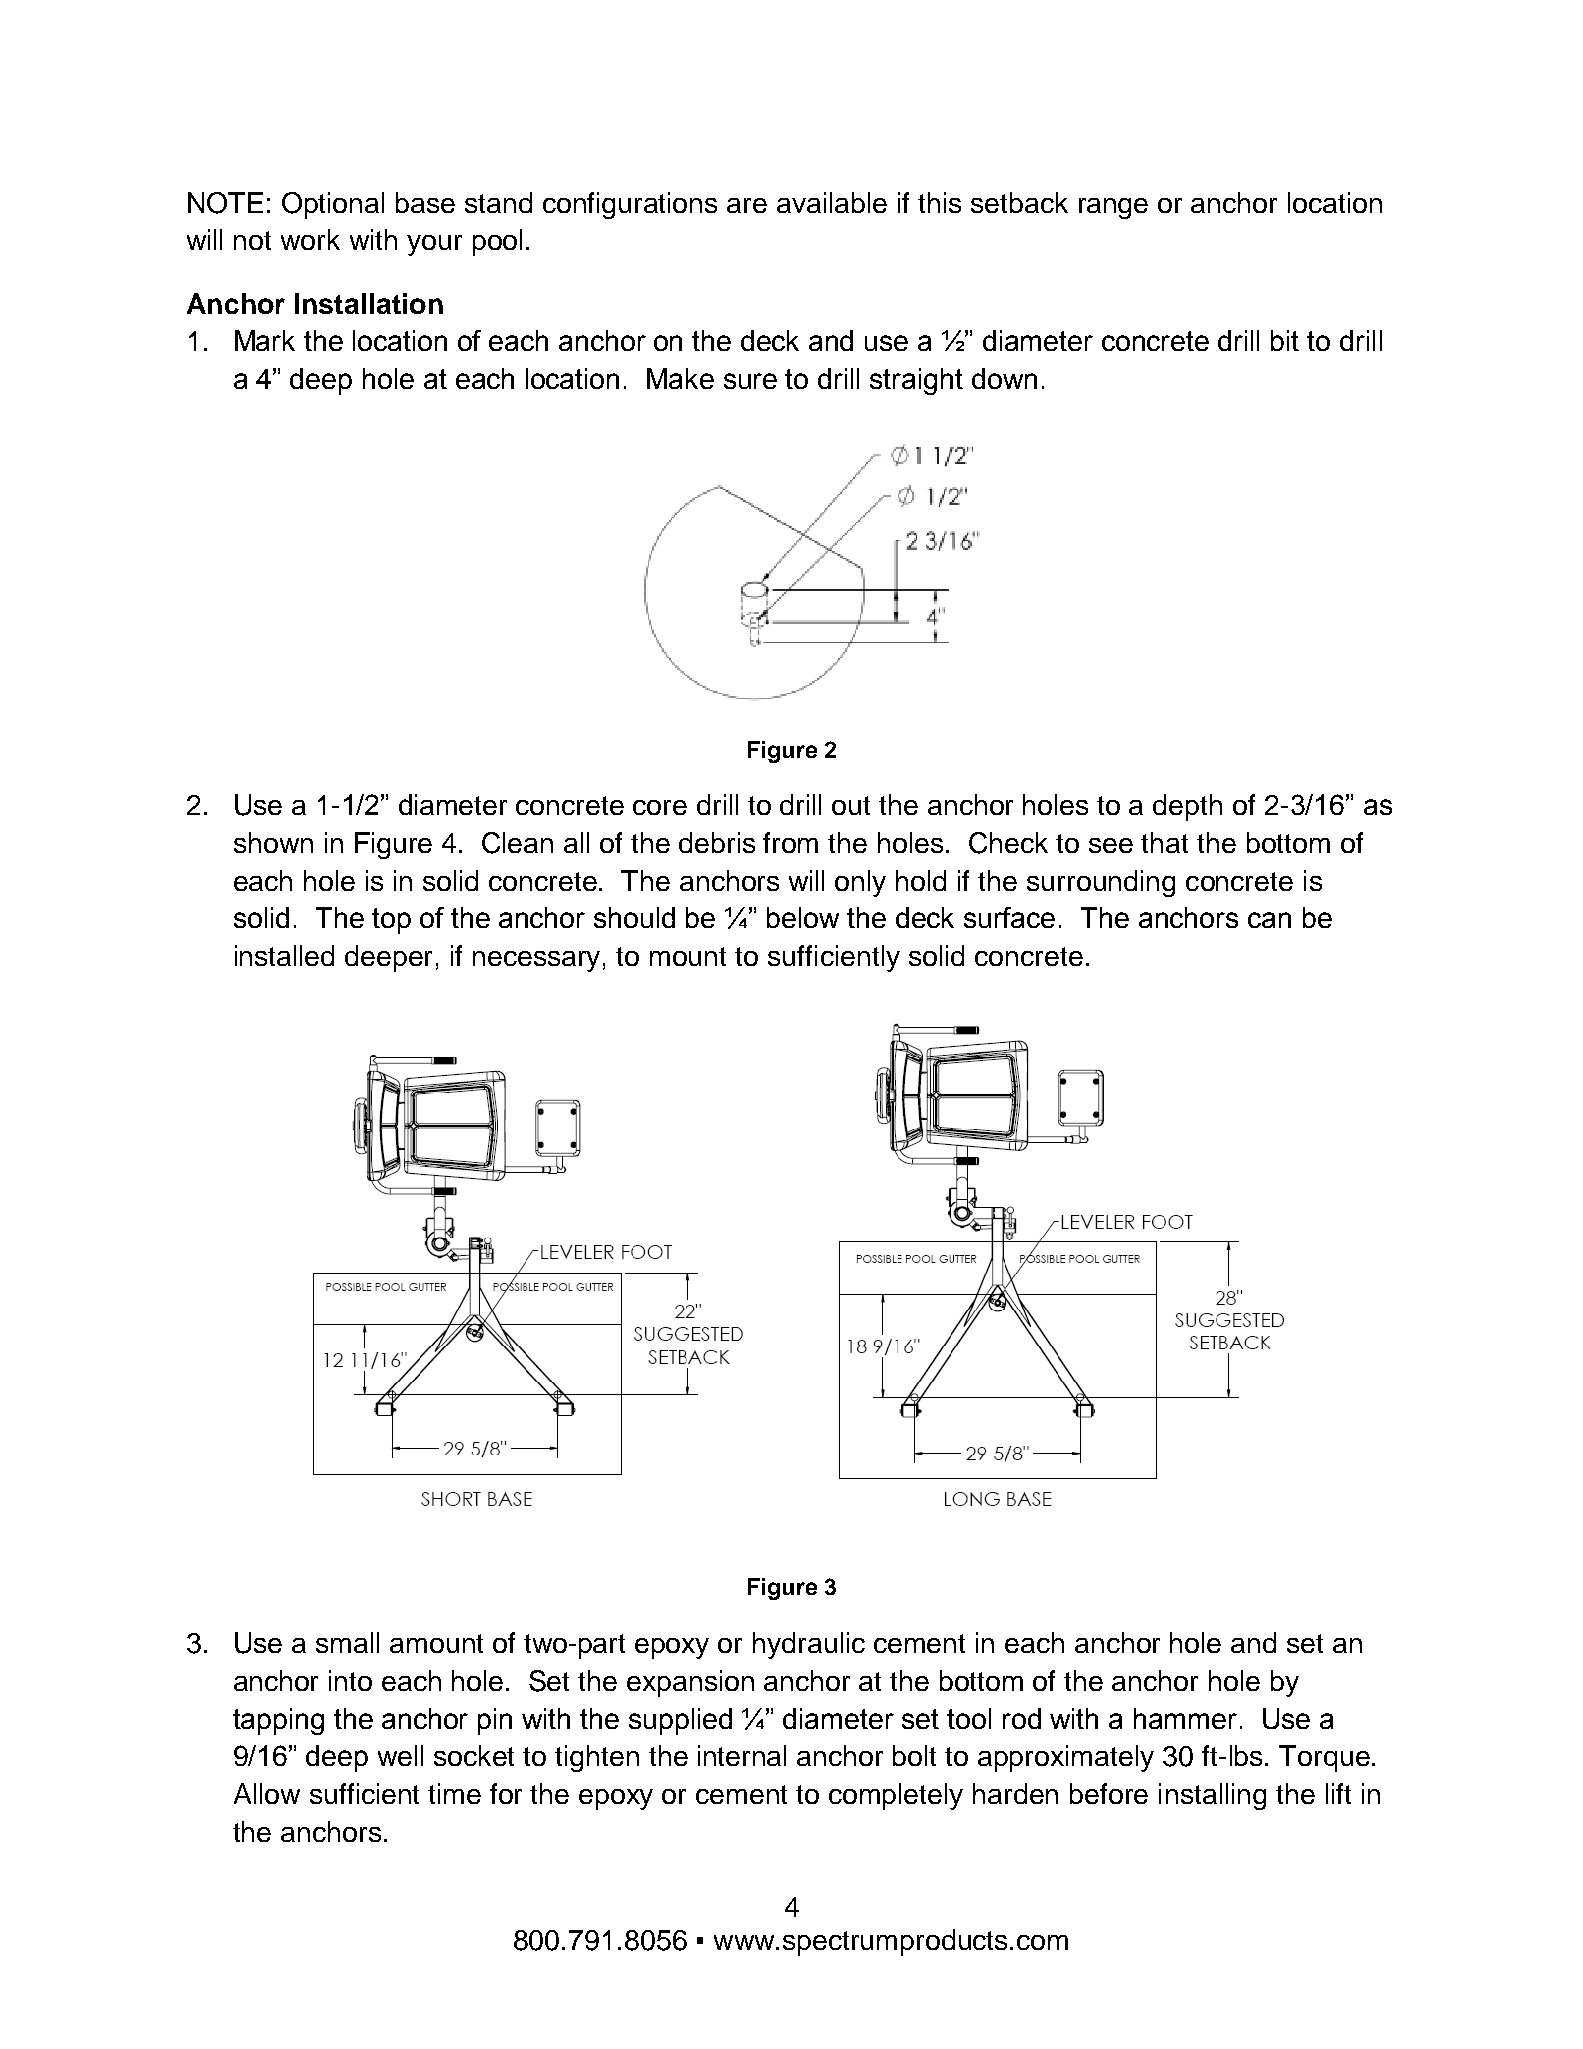 This image has width=1583, height=2049. Describe the element at coordinates (803, 917) in the image. I see `below` at that location.
